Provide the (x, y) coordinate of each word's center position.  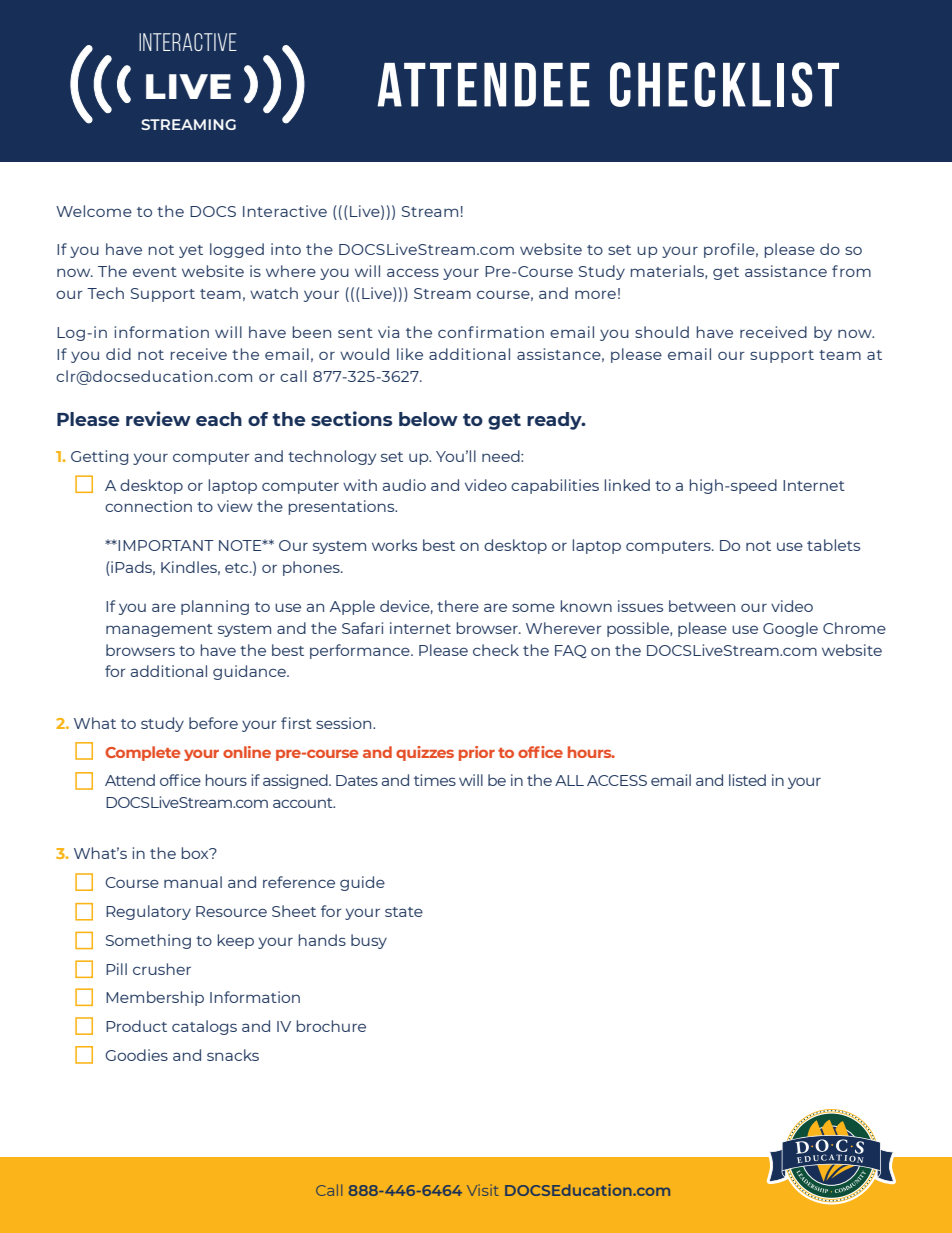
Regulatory (148, 912)
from (851, 271)
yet (191, 251)
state (404, 912)
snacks (233, 1055)
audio (404, 485)
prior (477, 753)
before (213, 723)
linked (627, 485)
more (595, 294)
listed (747, 780)
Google (790, 629)
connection (148, 506)
